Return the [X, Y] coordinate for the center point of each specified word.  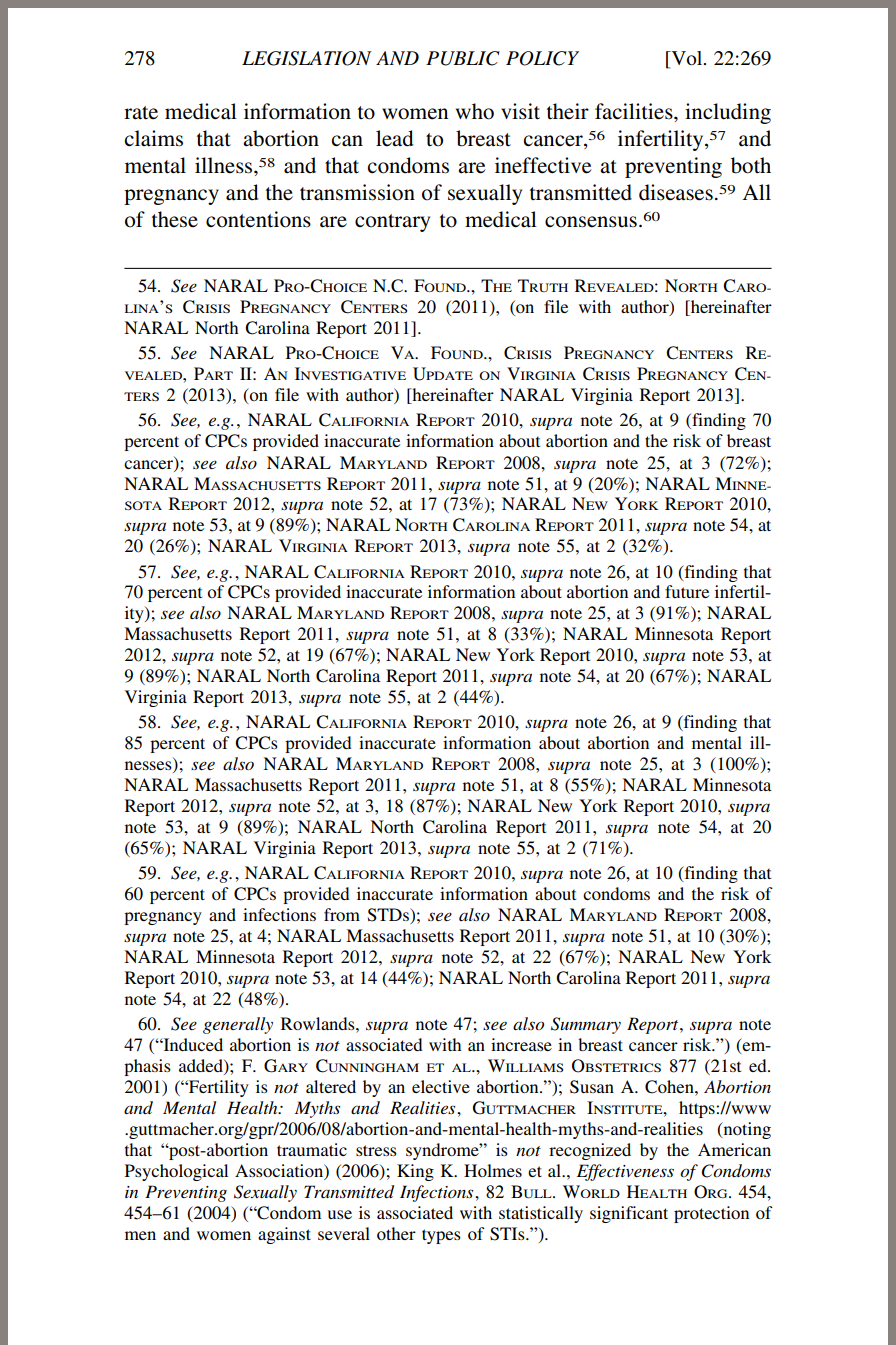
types [441, 1236]
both [751, 165]
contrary [392, 223]
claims [154, 138]
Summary [586, 1025]
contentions [258, 219]
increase [521, 1044]
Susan [592, 1087]
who [475, 111]
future [687, 591]
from [342, 914]
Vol [687, 59]
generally [238, 1025]
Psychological [176, 1172]
